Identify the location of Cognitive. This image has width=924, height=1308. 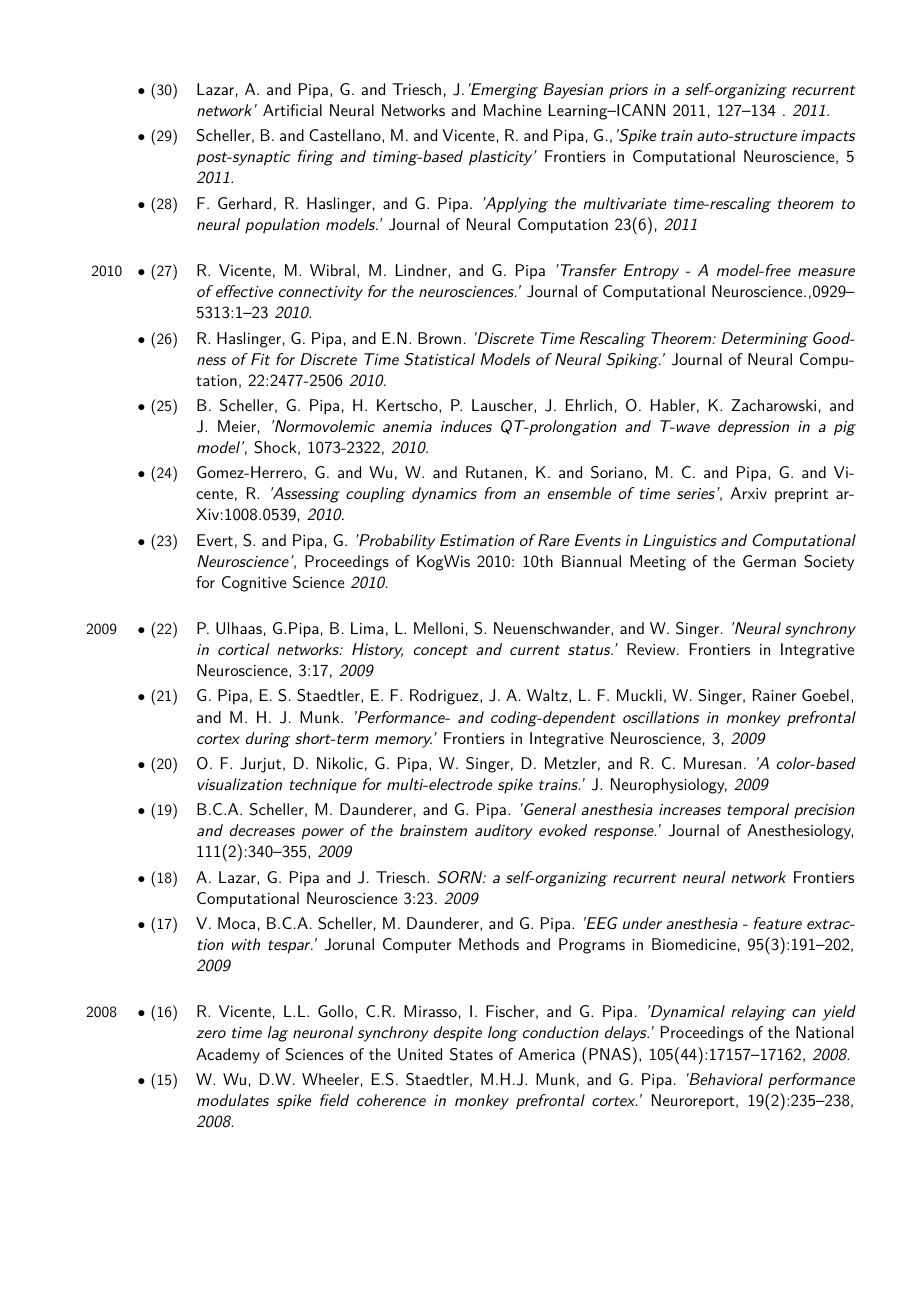
(254, 584).
